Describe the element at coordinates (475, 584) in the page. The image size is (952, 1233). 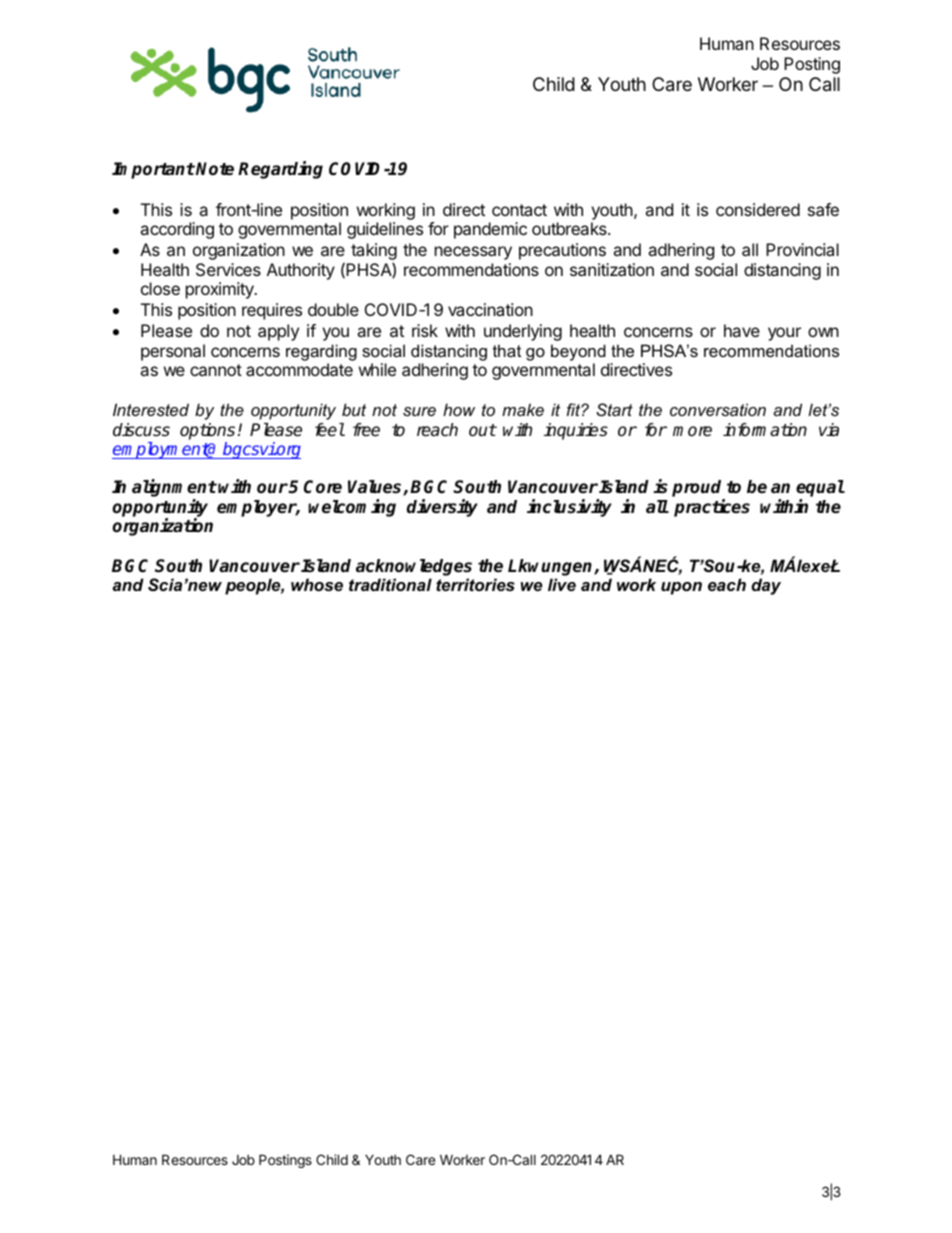
I see `territories` at that location.
